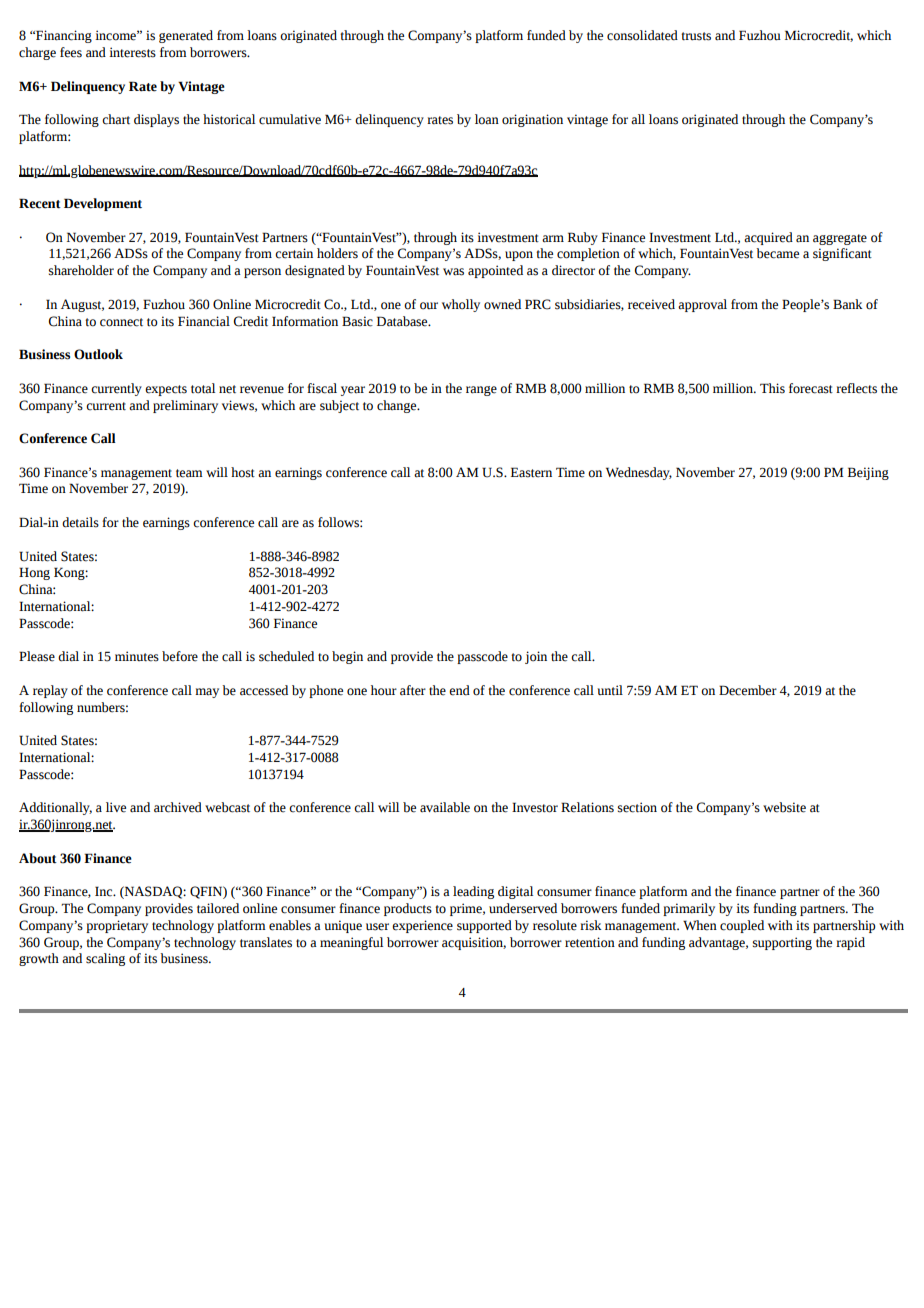 Image resolution: width=924 pixels, height=1308 pixels. Describe the element at coordinates (772, 388) in the screenshot. I see `This` at that location.
